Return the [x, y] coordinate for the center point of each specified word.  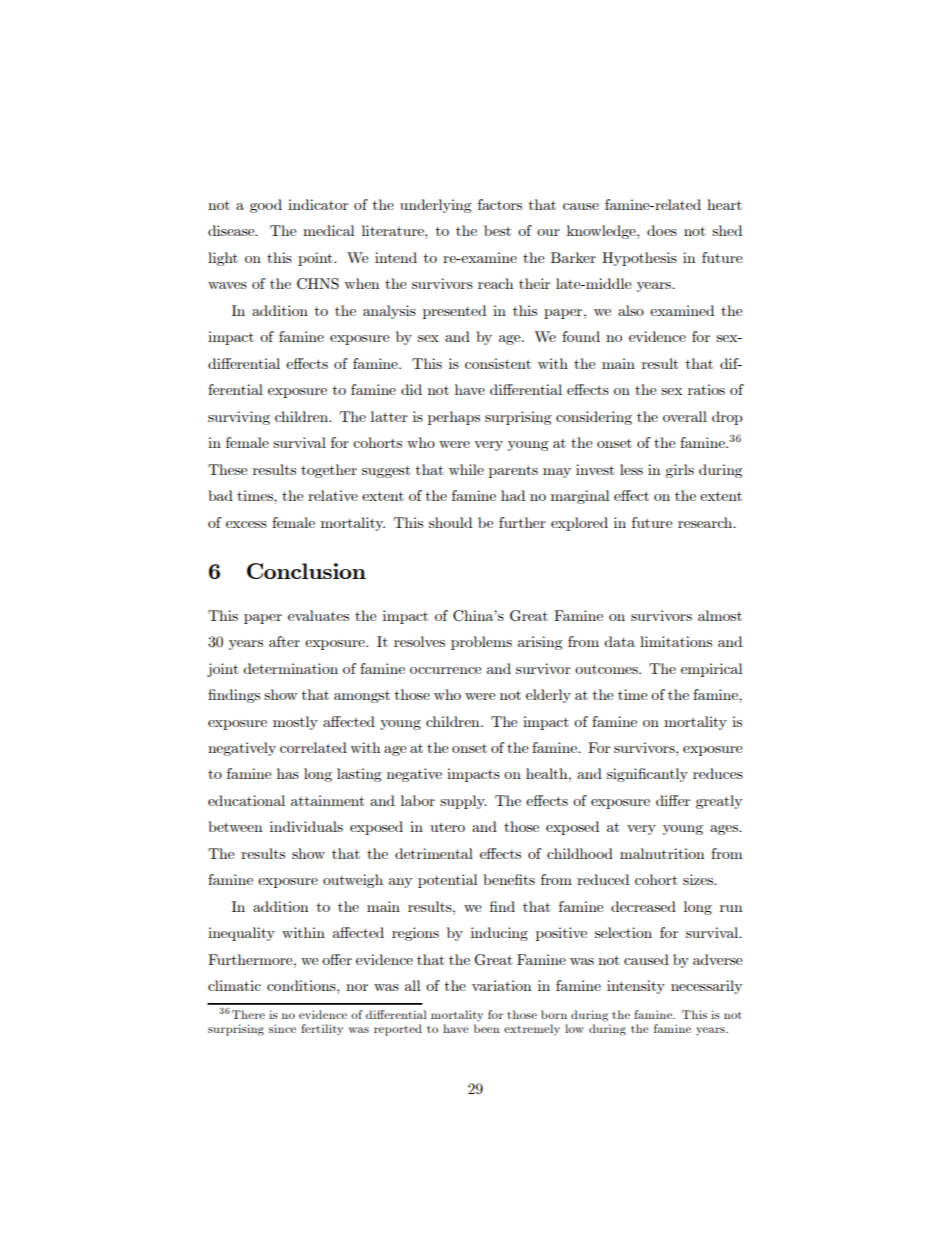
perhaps [454, 418]
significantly [647, 775]
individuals [306, 826]
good [266, 206]
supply [463, 802]
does [662, 230]
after [284, 641]
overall [685, 416]
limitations [676, 641]
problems [481, 643]
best [497, 230]
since [282, 1028]
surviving [239, 418]
